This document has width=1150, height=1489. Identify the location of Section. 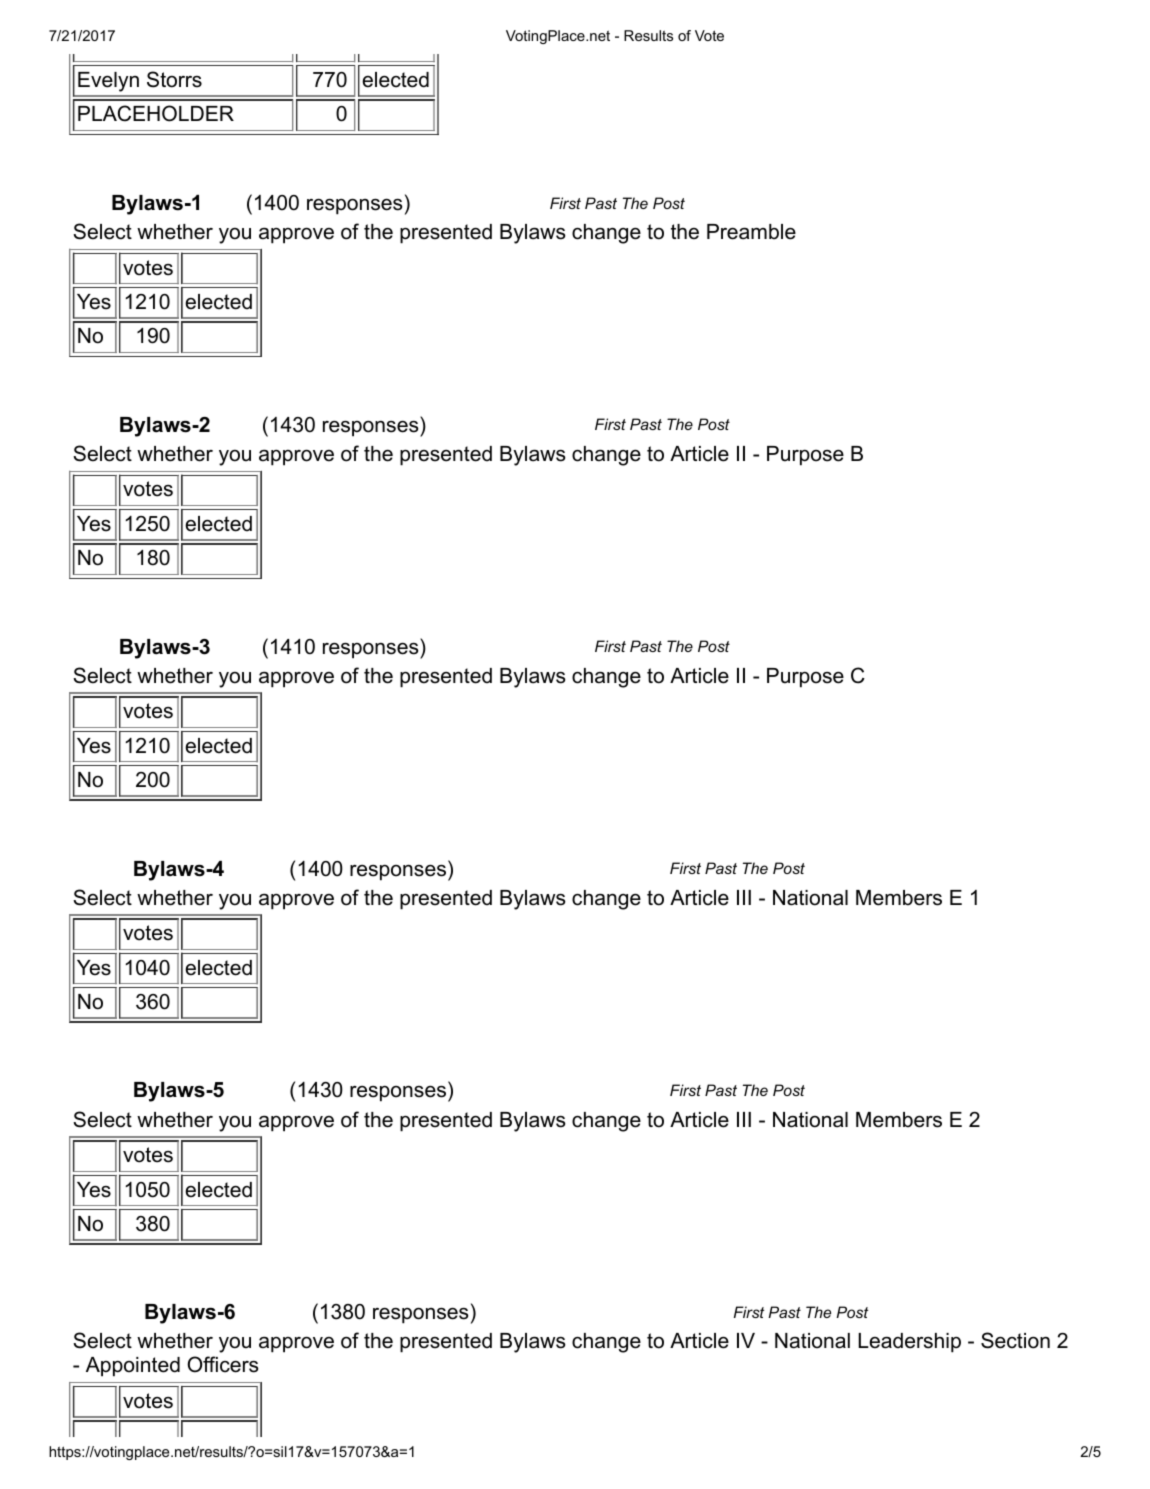
(1015, 1340).
